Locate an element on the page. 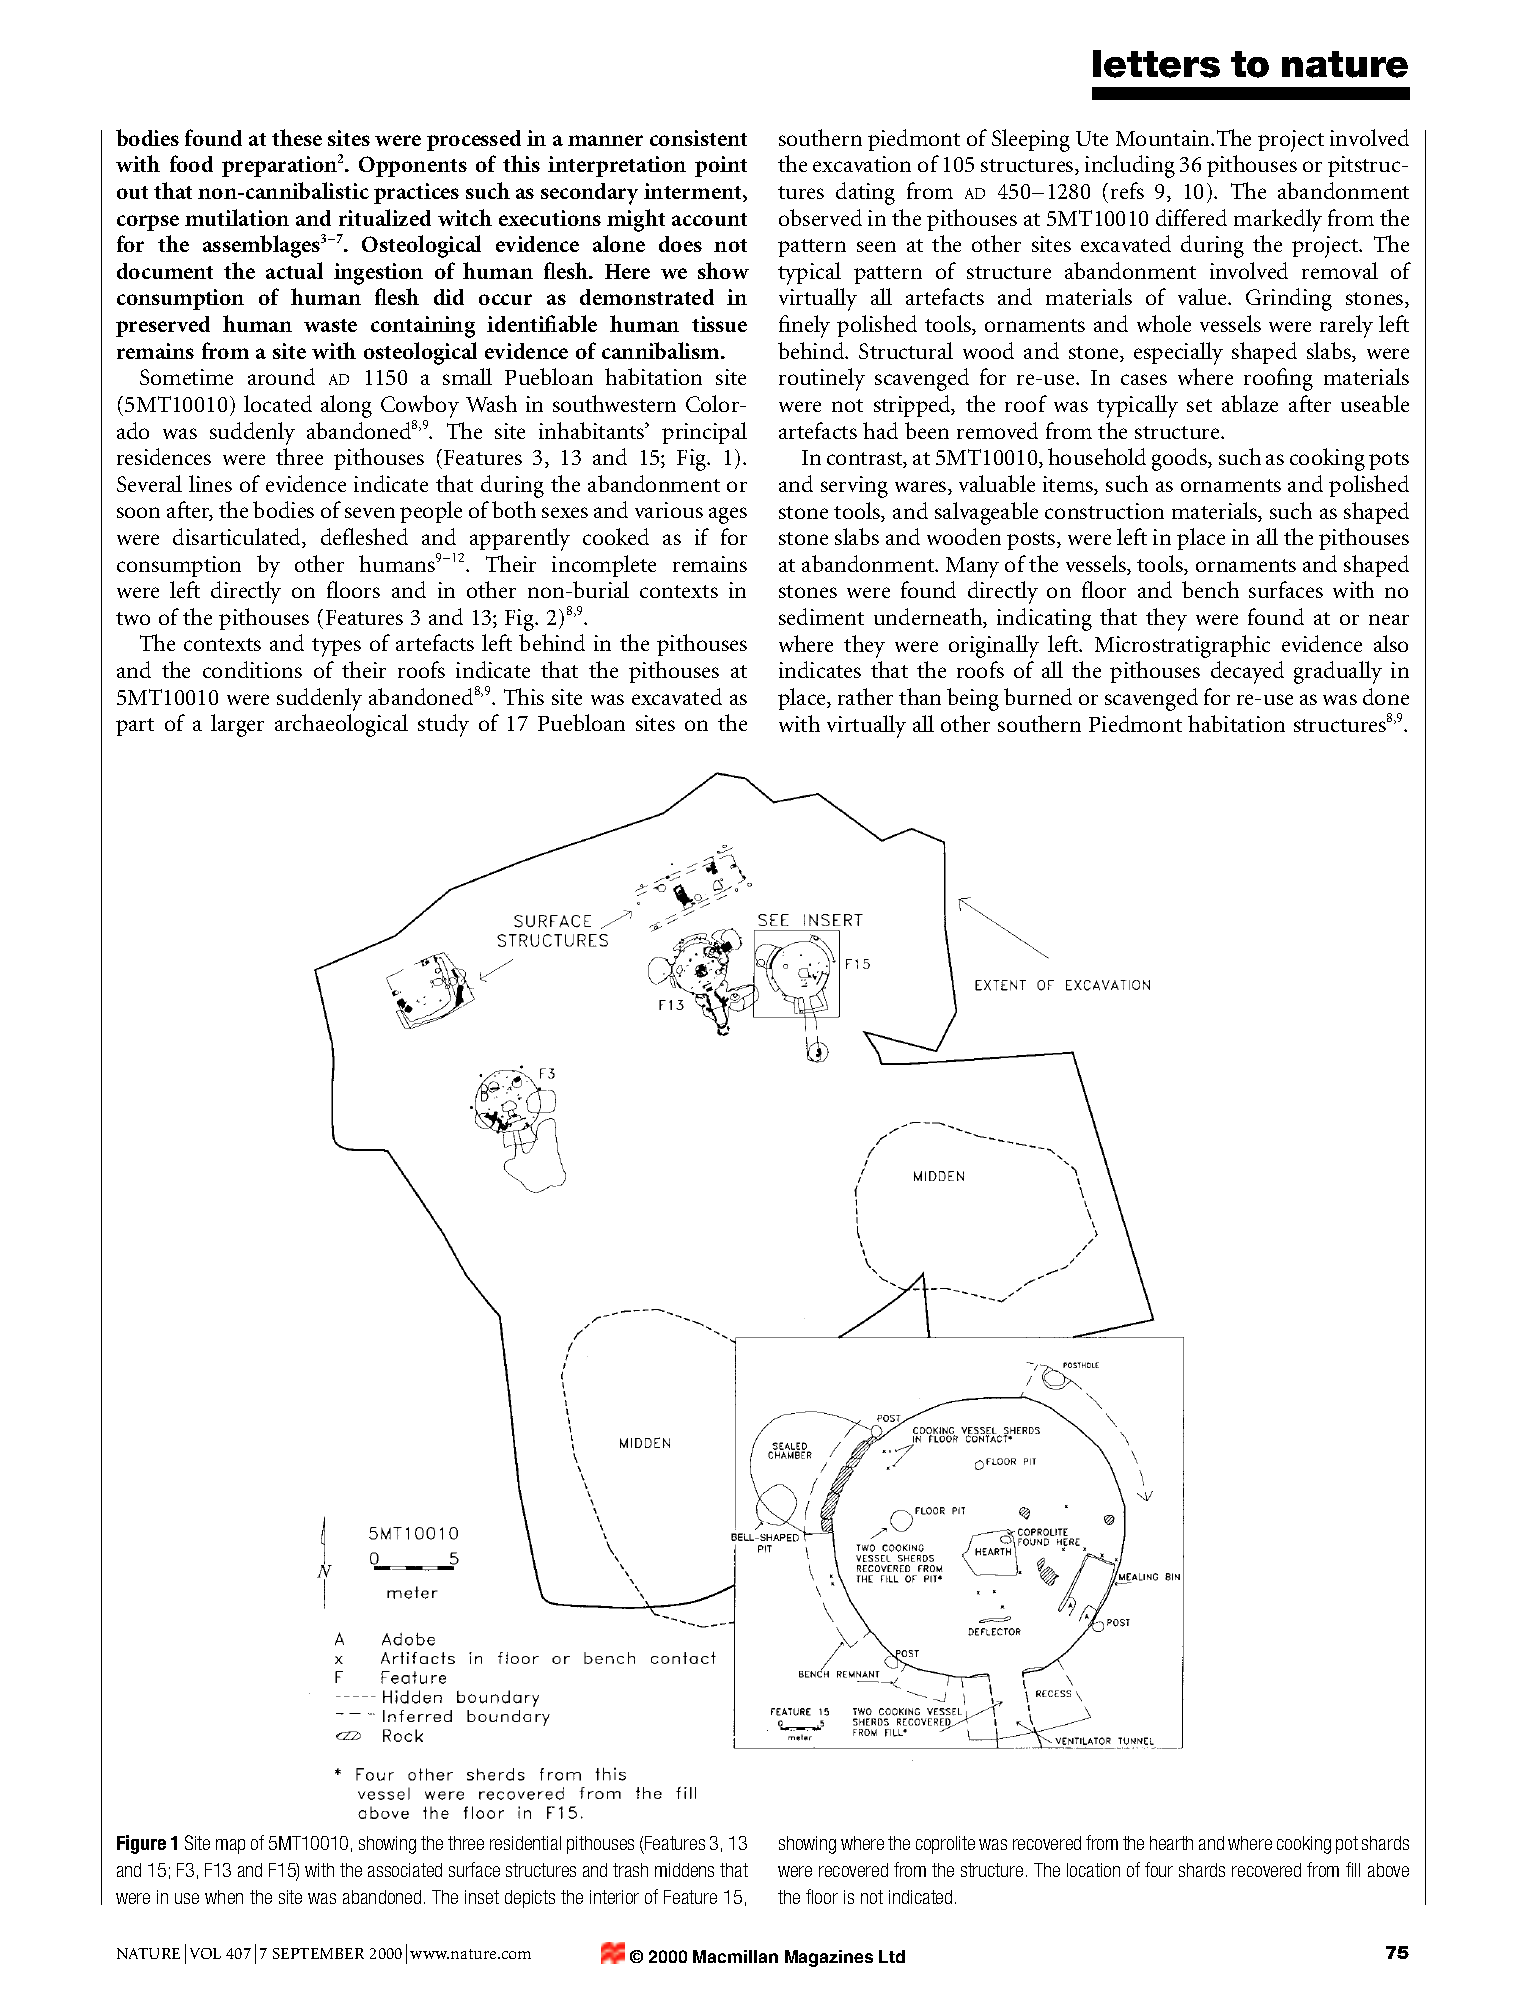 The width and height of the document is (1515, 1993). letters is located at coordinates (1156, 64).
